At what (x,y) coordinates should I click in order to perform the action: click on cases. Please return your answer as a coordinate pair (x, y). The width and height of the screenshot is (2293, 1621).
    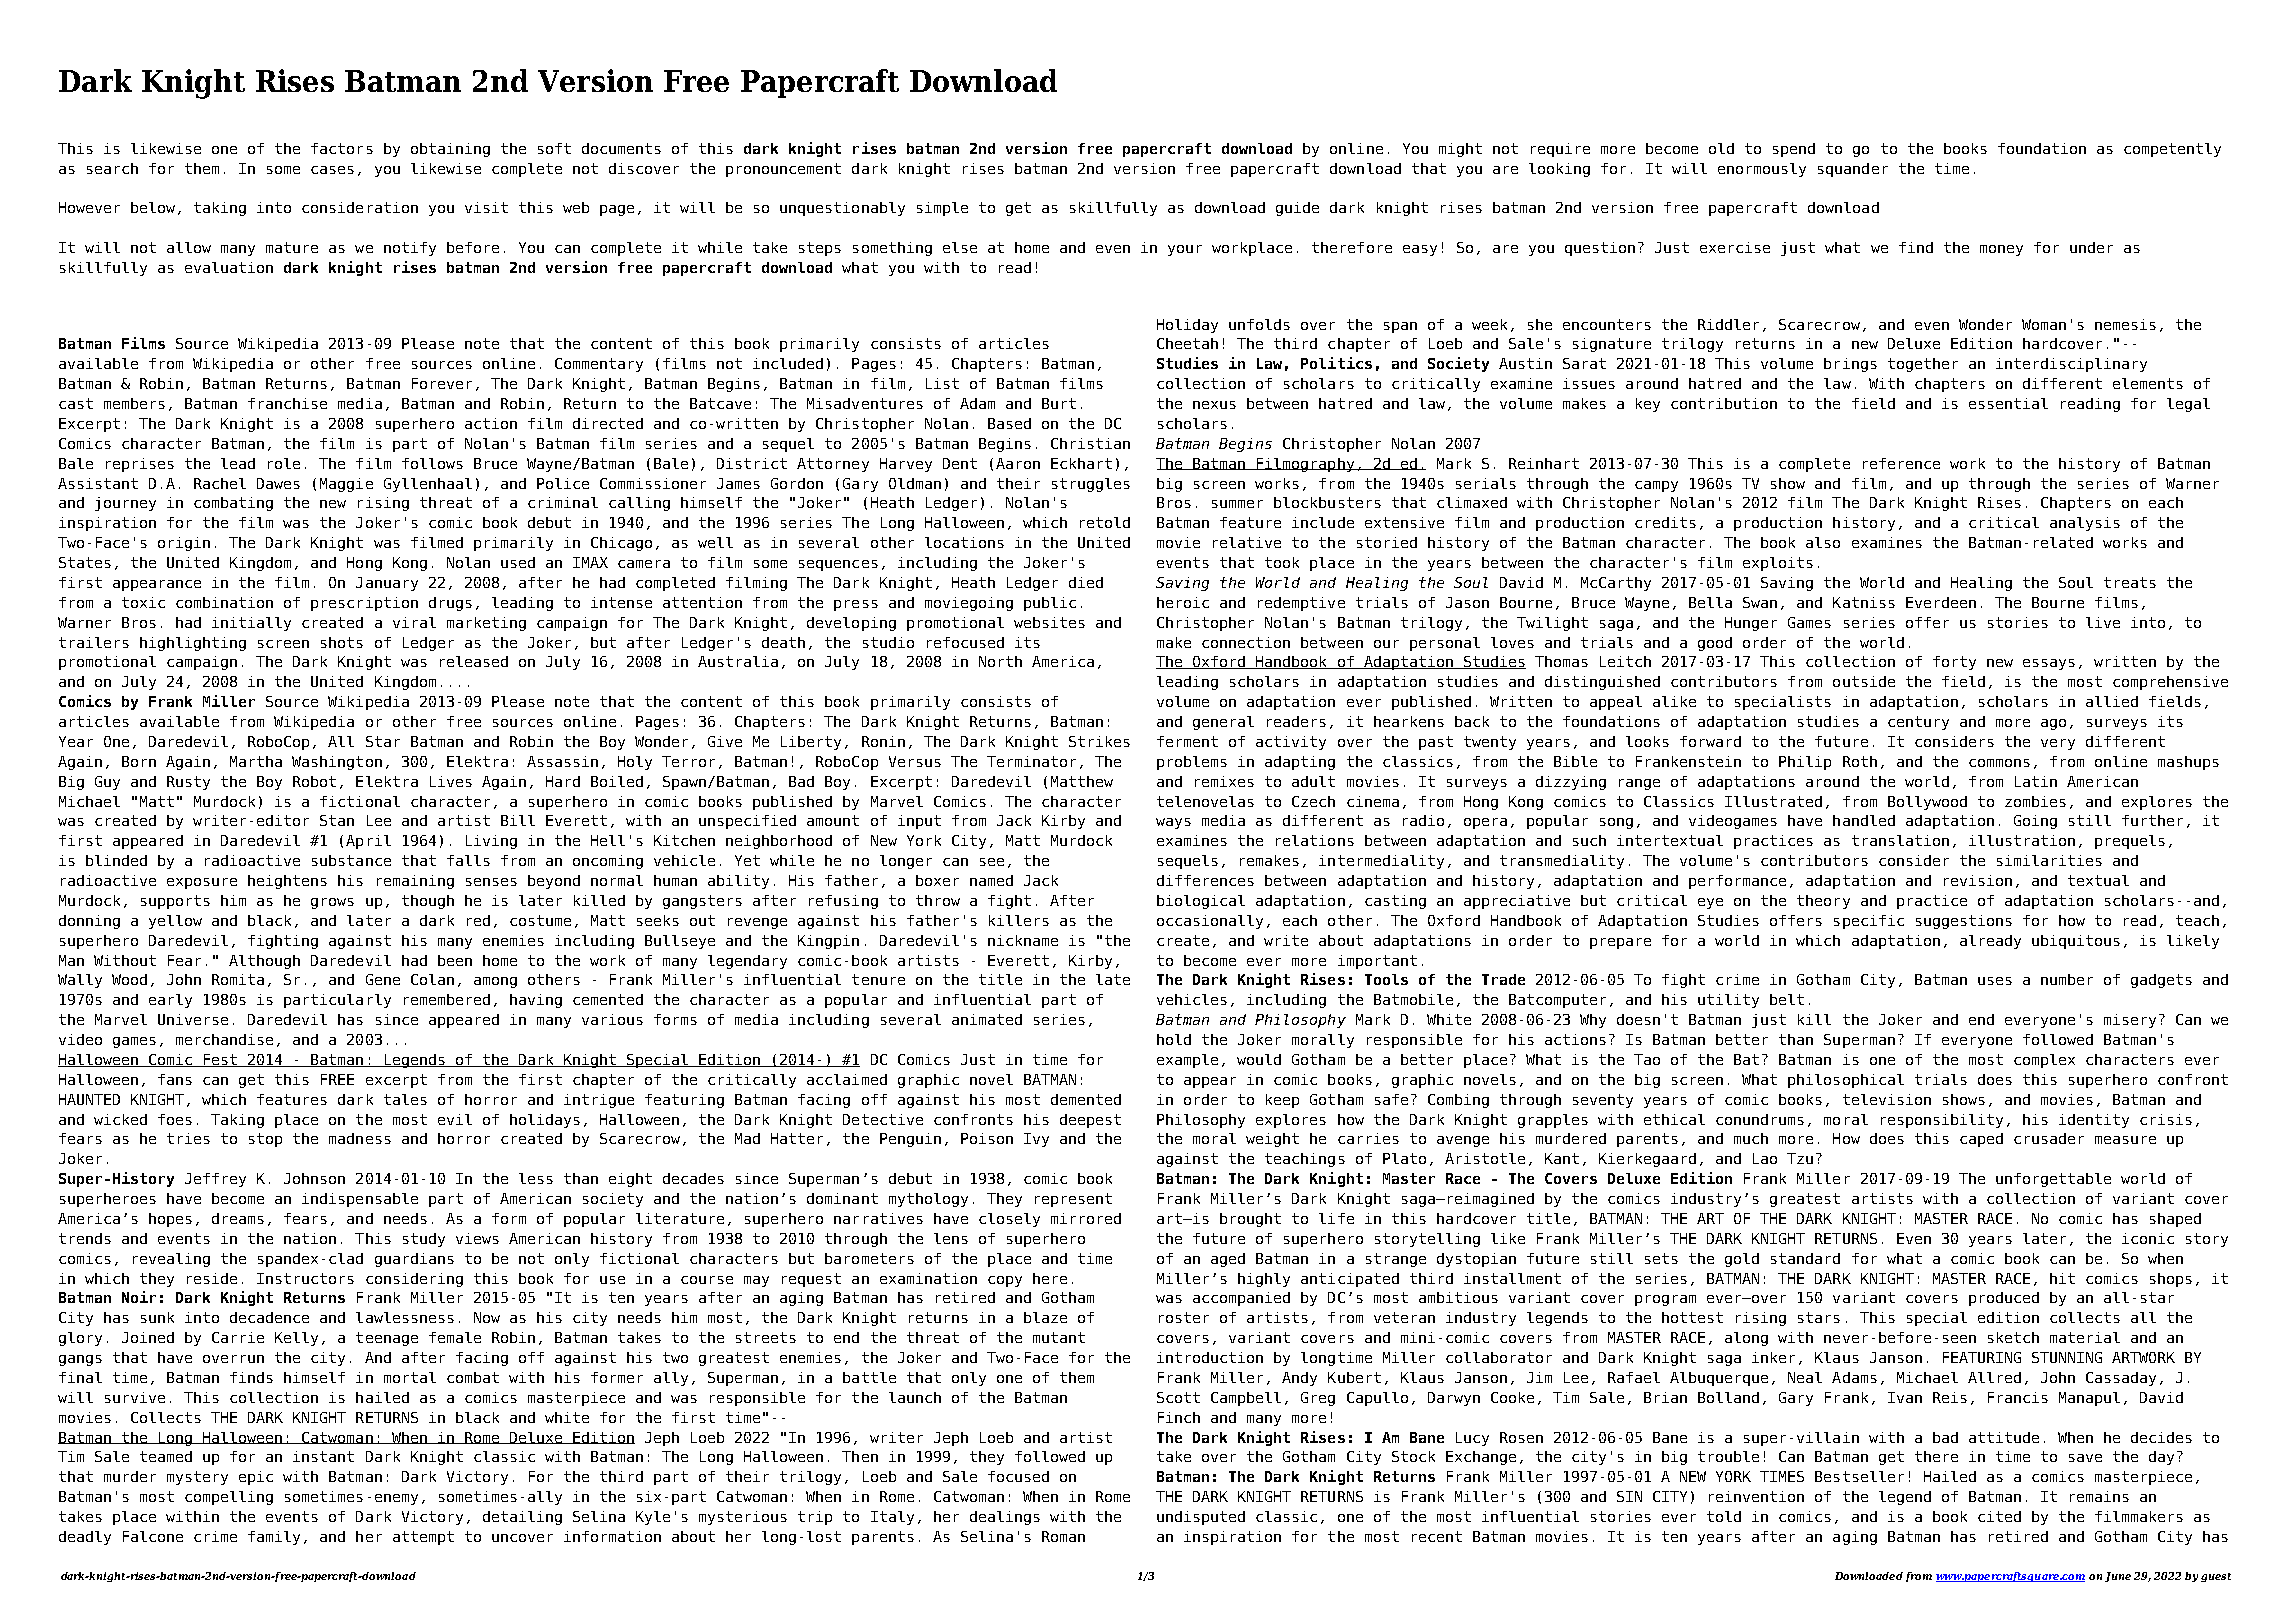
    Looking at the image, I should click on (332, 170).
